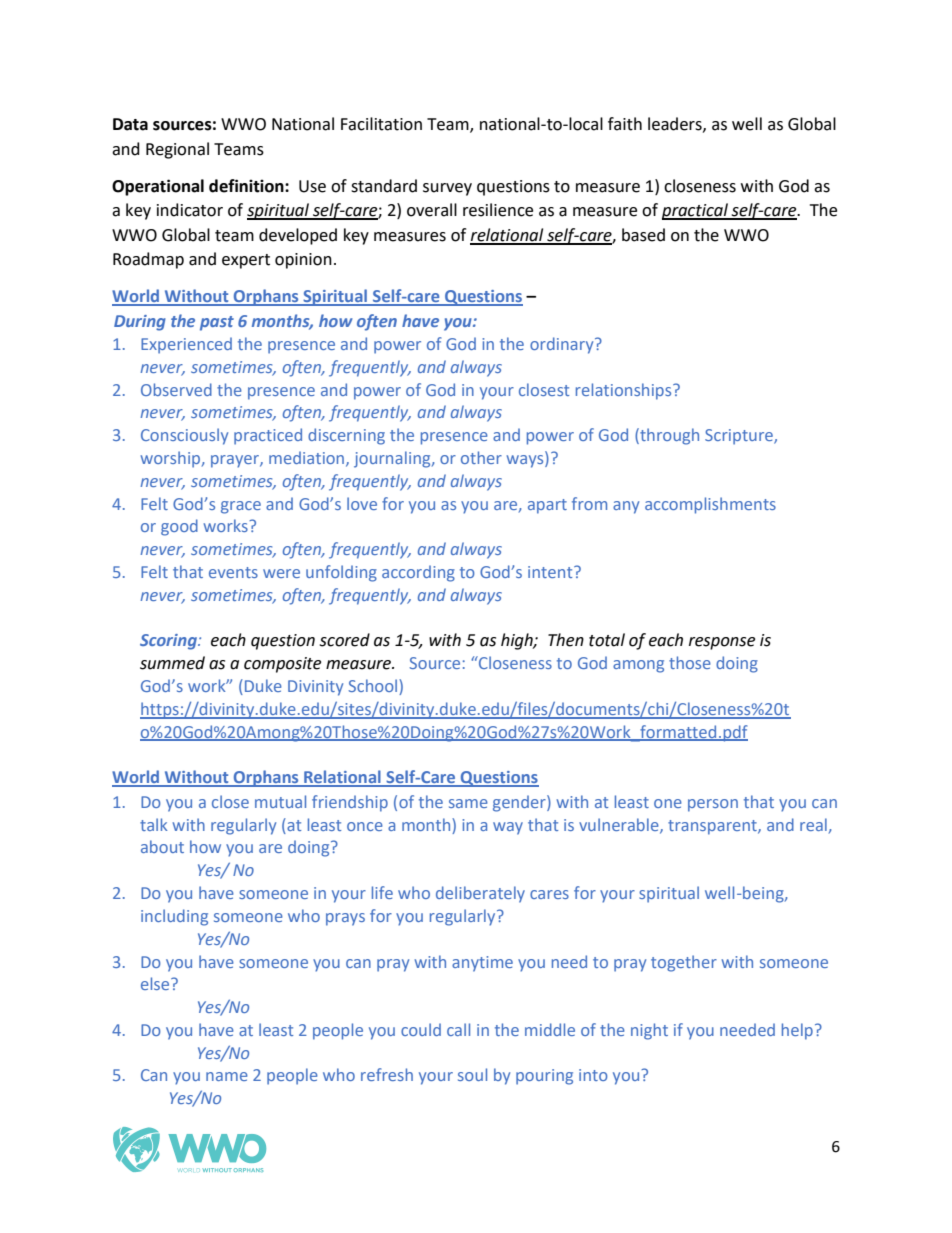  What do you see at coordinates (676, 124) in the document?
I see `leaders` at bounding box center [676, 124].
